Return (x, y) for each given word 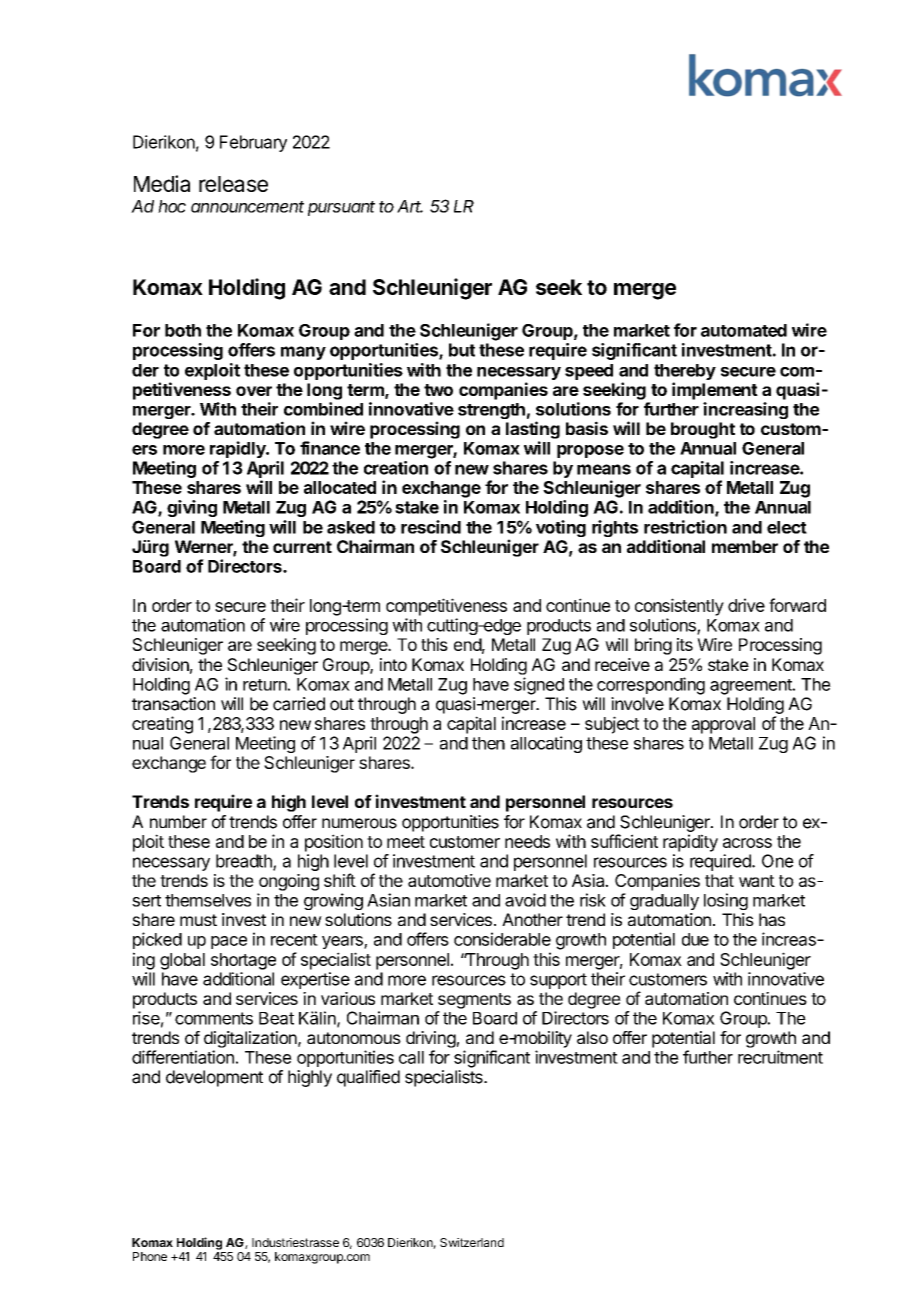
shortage (243, 961)
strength (491, 411)
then (488, 743)
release (233, 184)
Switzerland (472, 1242)
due (695, 939)
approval (723, 725)
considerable (502, 939)
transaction (173, 704)
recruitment (780, 1057)
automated (744, 330)
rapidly (239, 449)
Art (410, 206)
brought (703, 430)
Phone (150, 1256)
